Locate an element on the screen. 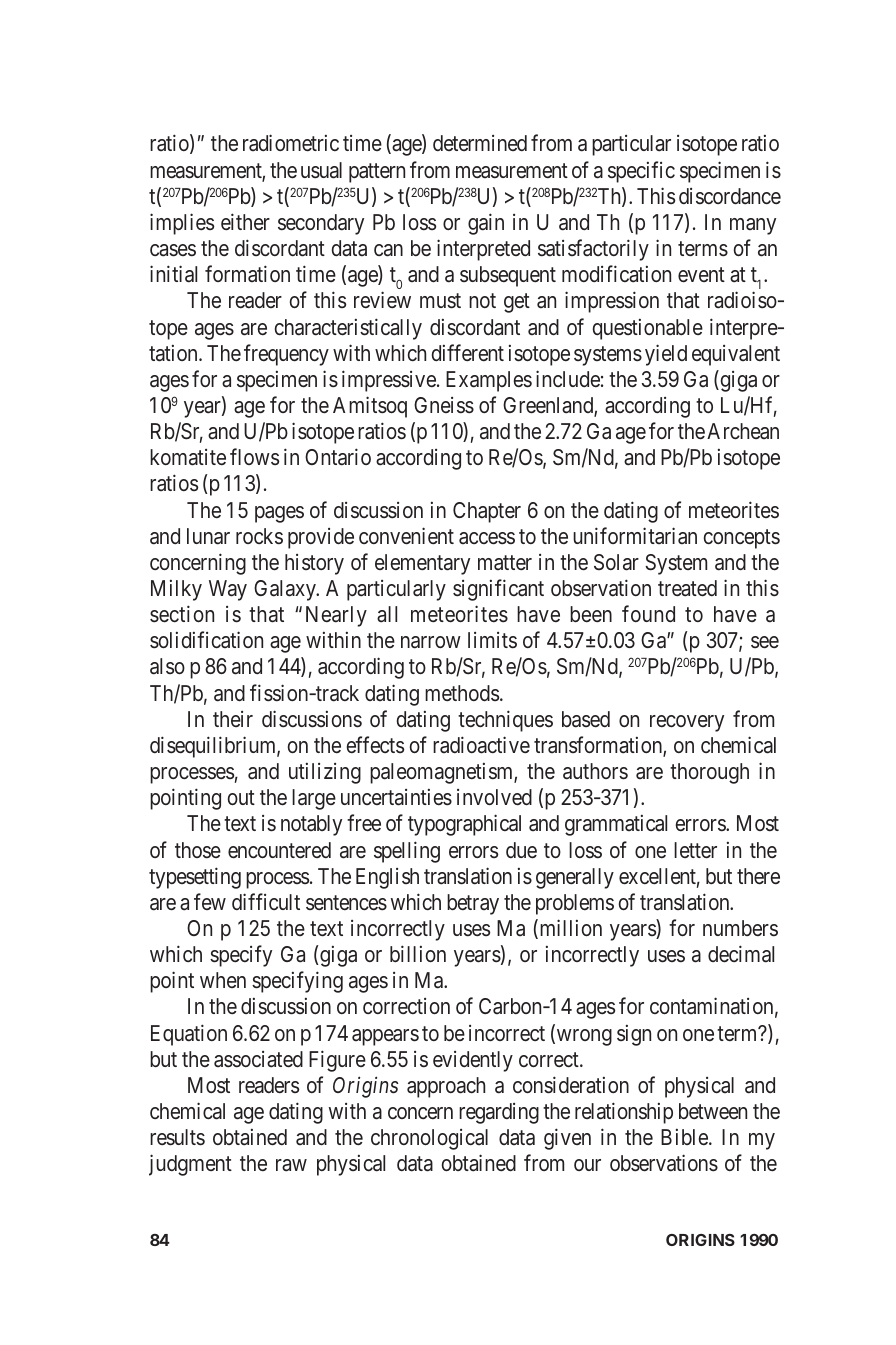  betray is located at coordinates (473, 904).
